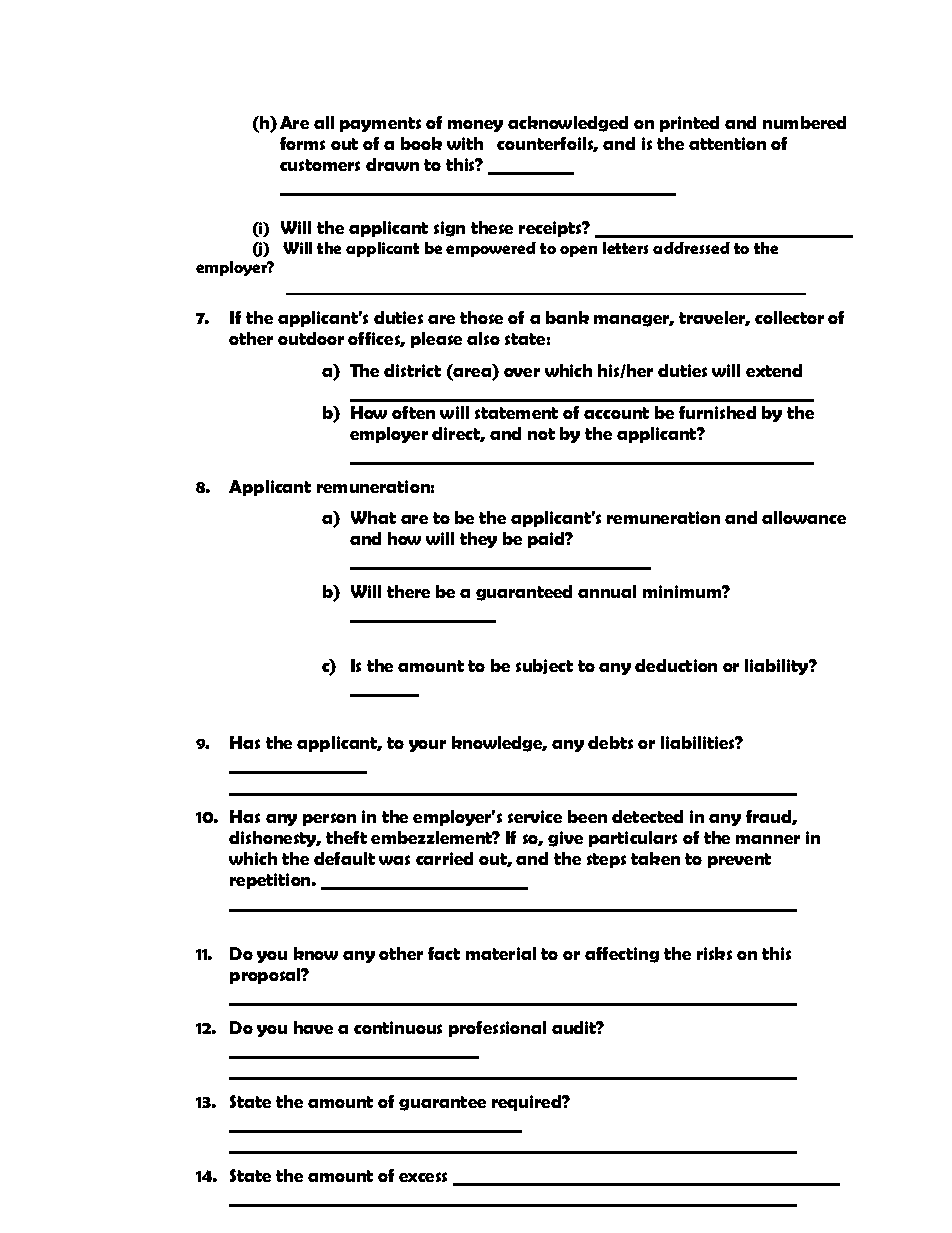 This document has width=952, height=1233. I want to click on subject, so click(544, 666).
